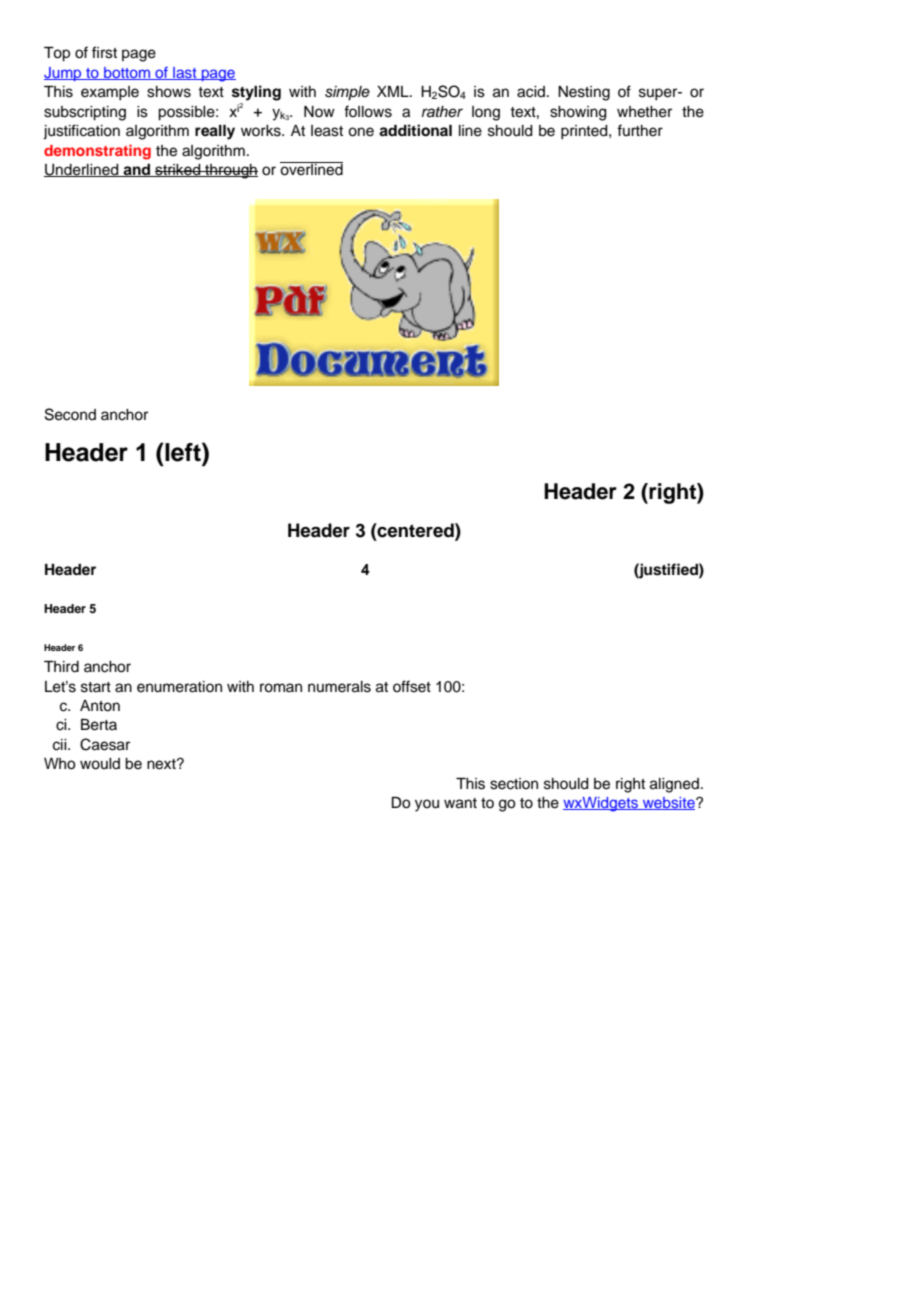  Describe the element at coordinates (230, 171) in the screenshot. I see `through` at that location.
